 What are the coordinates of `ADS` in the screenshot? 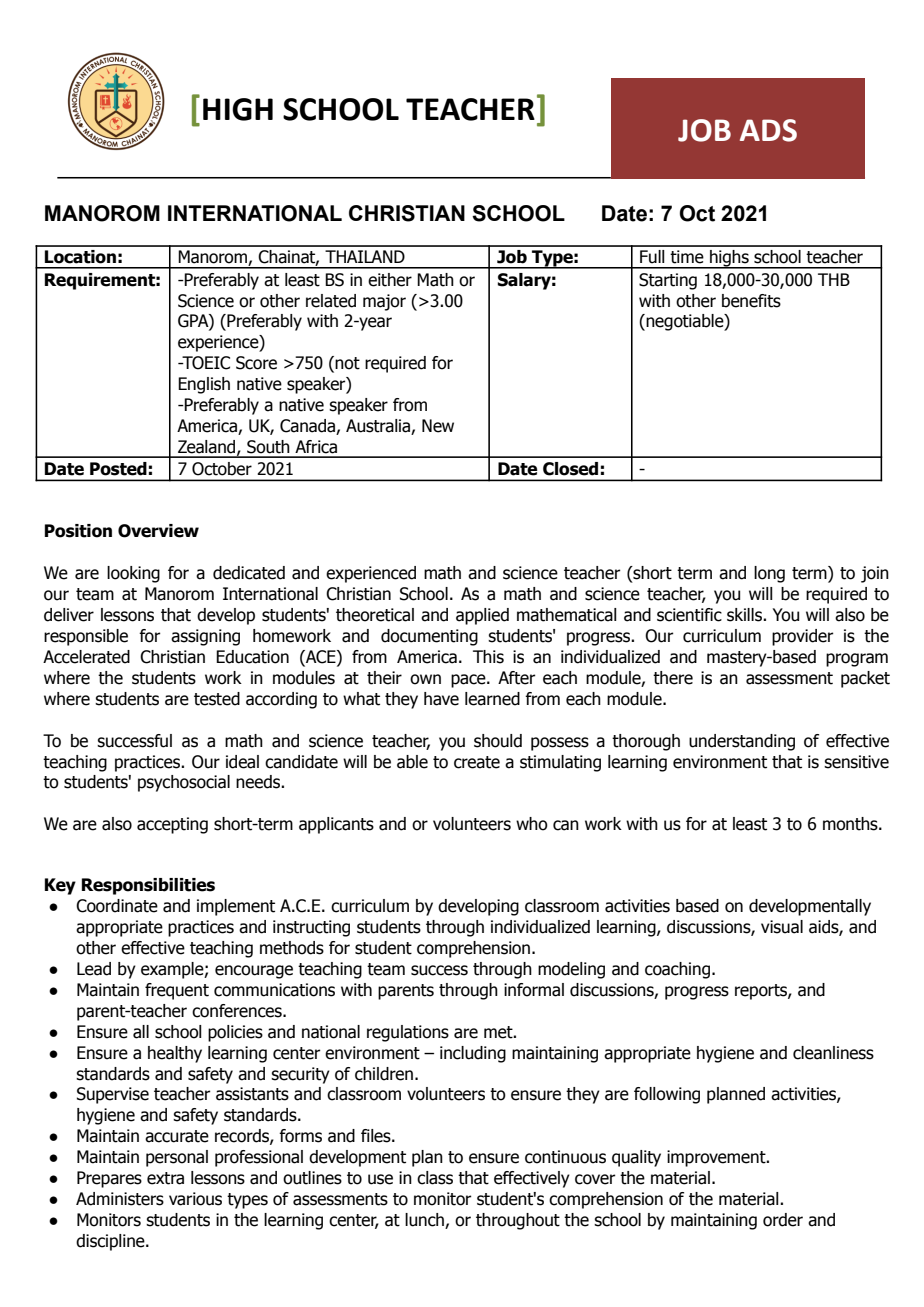 It's located at (768, 130).
